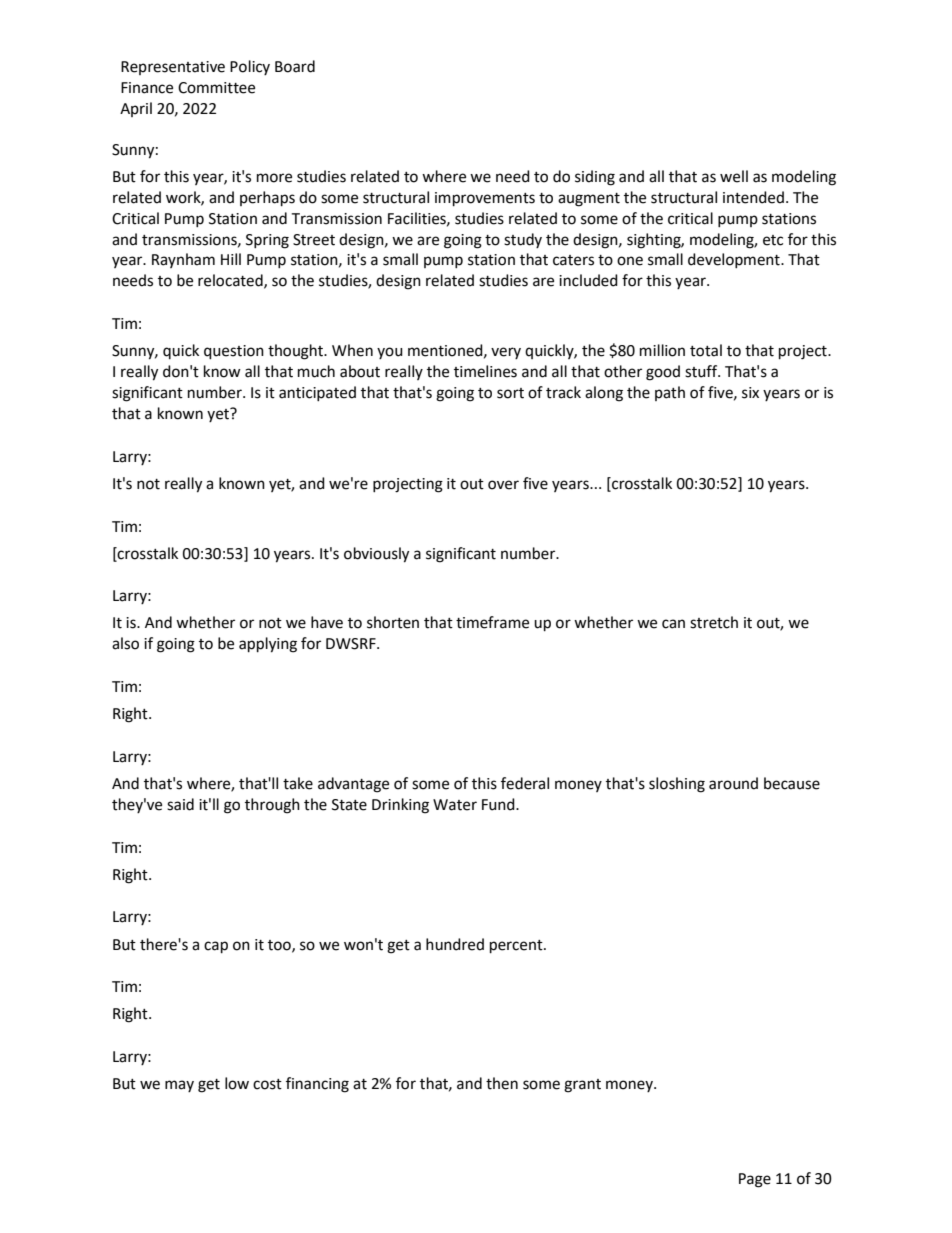 Image resolution: width=952 pixels, height=1233 pixels. Describe the element at coordinates (492, 622) in the screenshot. I see `timeframe` at that location.
